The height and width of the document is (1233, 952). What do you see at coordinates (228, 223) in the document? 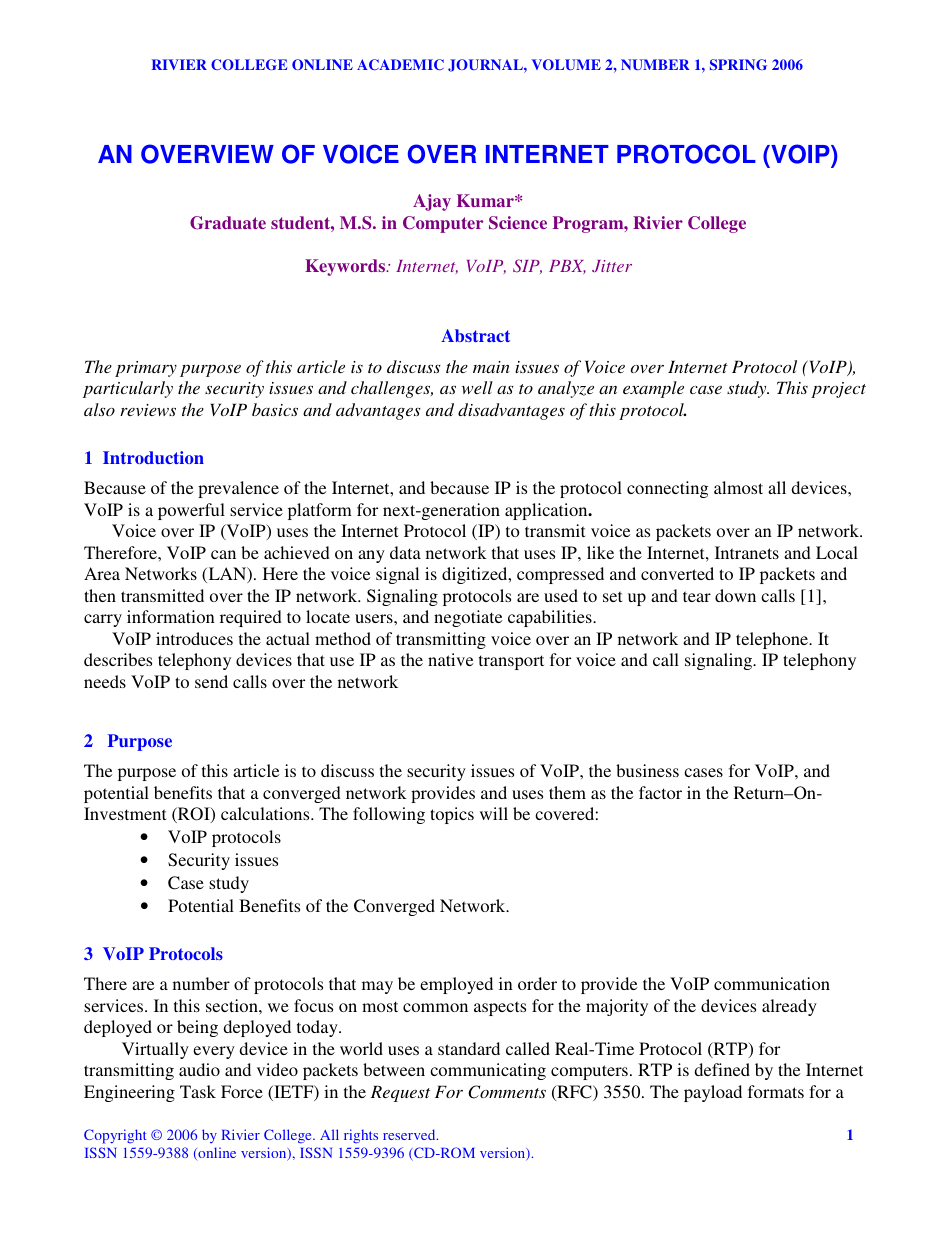
I see `Graduate` at bounding box center [228, 223].
